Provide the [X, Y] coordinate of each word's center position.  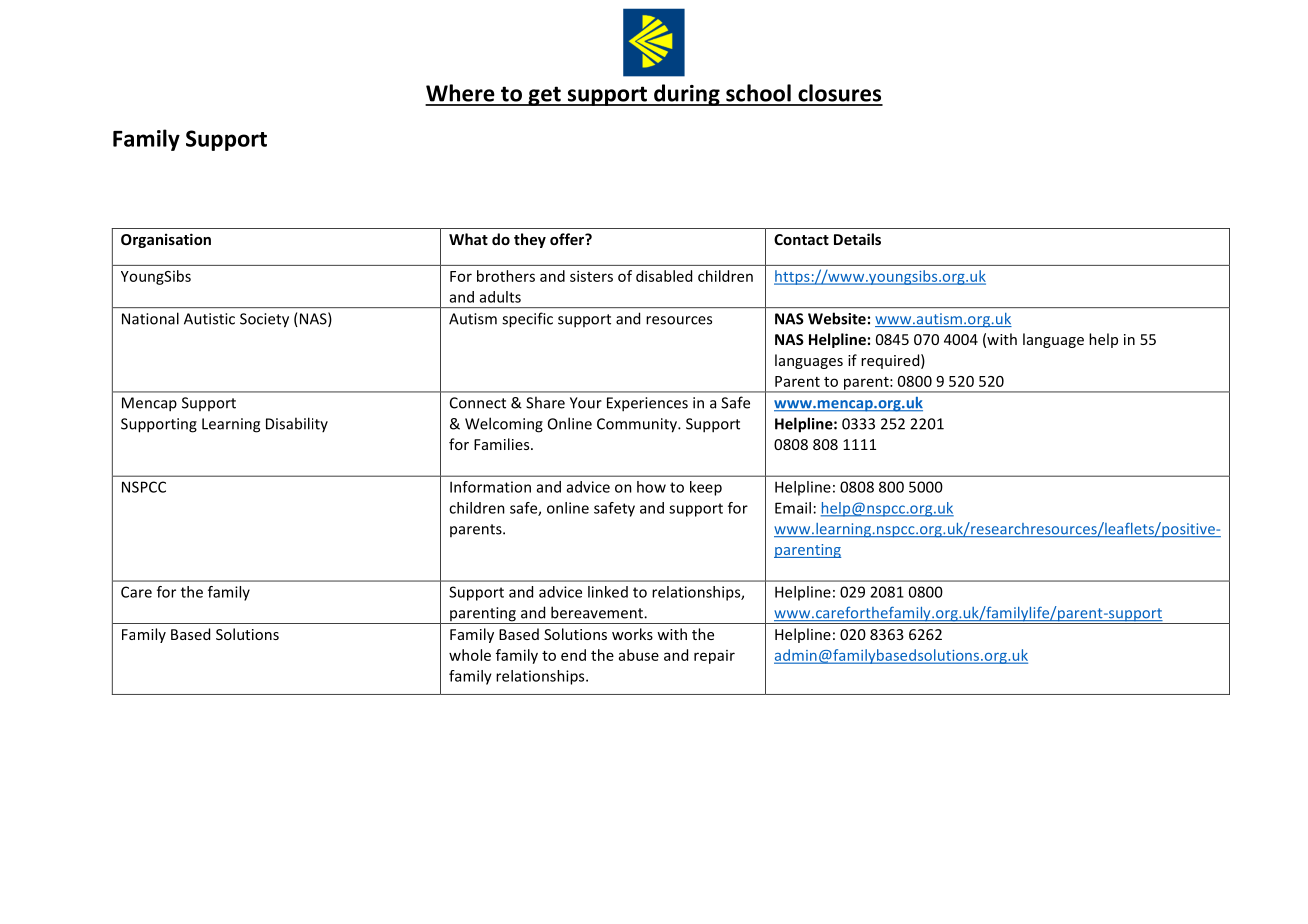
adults [500, 297]
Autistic [209, 319]
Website [837, 318]
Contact [801, 239]
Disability [297, 424]
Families [503, 444]
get [544, 96]
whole [470, 655]
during [687, 95]
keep [706, 488]
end [573, 655]
